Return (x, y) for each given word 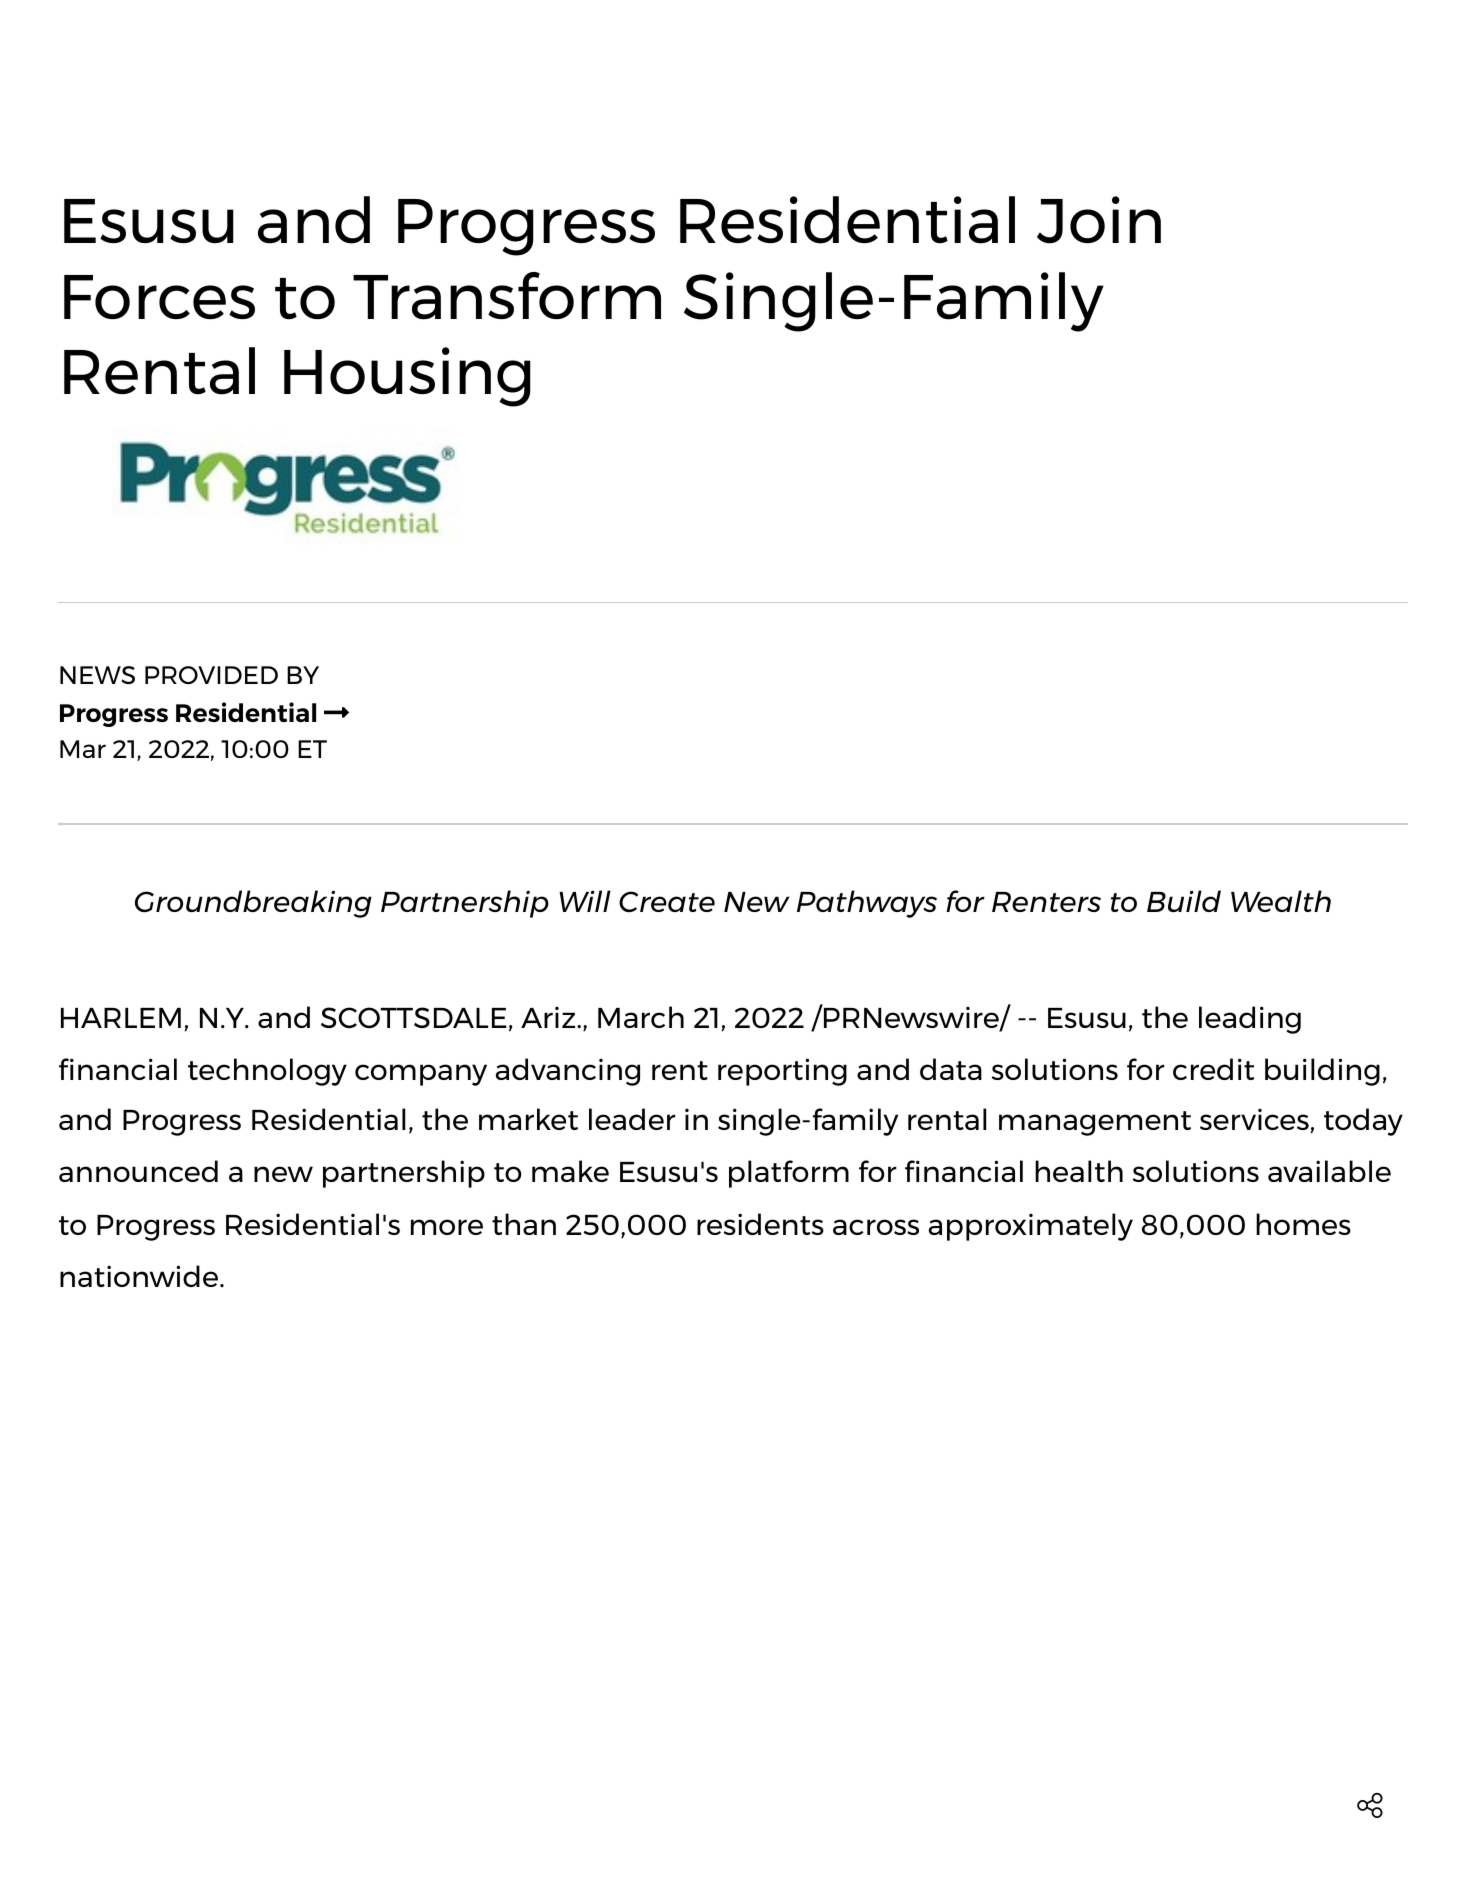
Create (667, 901)
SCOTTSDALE (414, 1017)
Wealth (1281, 901)
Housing (407, 377)
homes (1303, 1224)
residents (760, 1224)
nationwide (140, 1276)
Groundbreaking (253, 904)
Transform (507, 296)
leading (1250, 1020)
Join (1099, 220)
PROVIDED (211, 675)
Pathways (867, 904)
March (641, 1017)
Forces (159, 297)
